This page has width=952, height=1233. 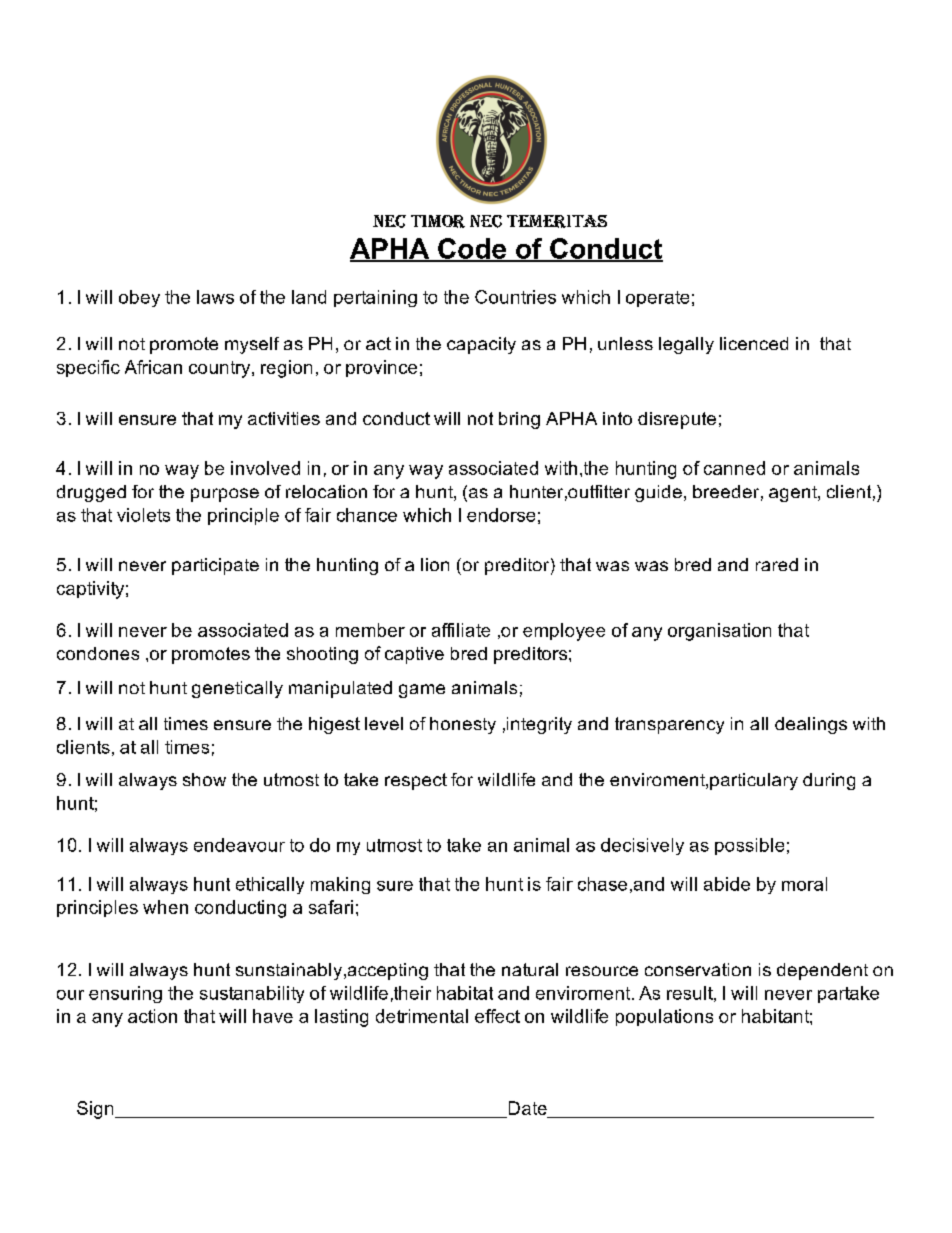 What do you see at coordinates (698, 969) in the page?
I see `conservation` at bounding box center [698, 969].
